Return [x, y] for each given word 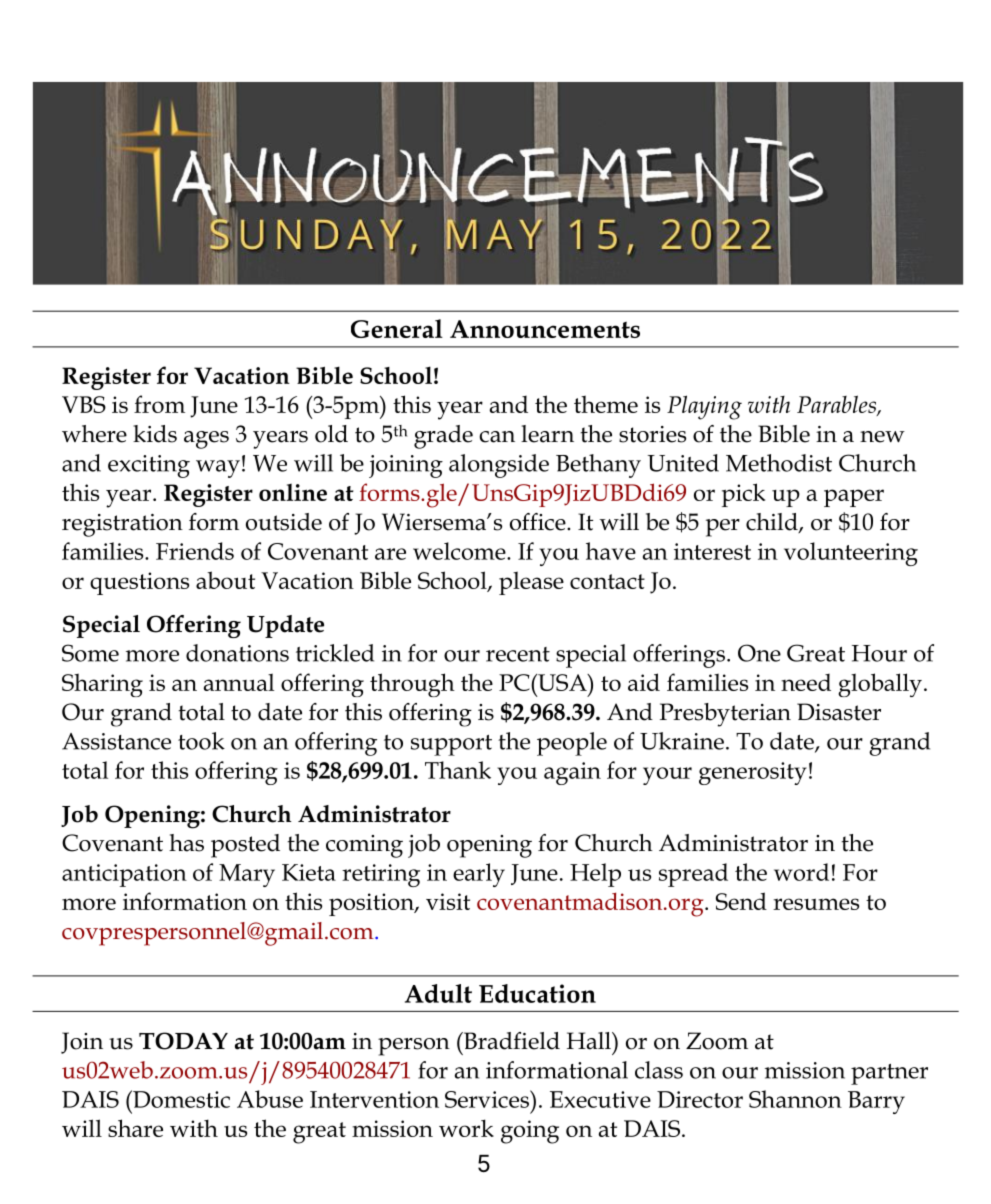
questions [139, 583]
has [186, 843]
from [159, 404]
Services [488, 1099]
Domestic [180, 1099]
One [759, 653]
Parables [837, 405]
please [531, 583]
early [479, 875]
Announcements [545, 329]
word [801, 872]
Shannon [795, 1099]
